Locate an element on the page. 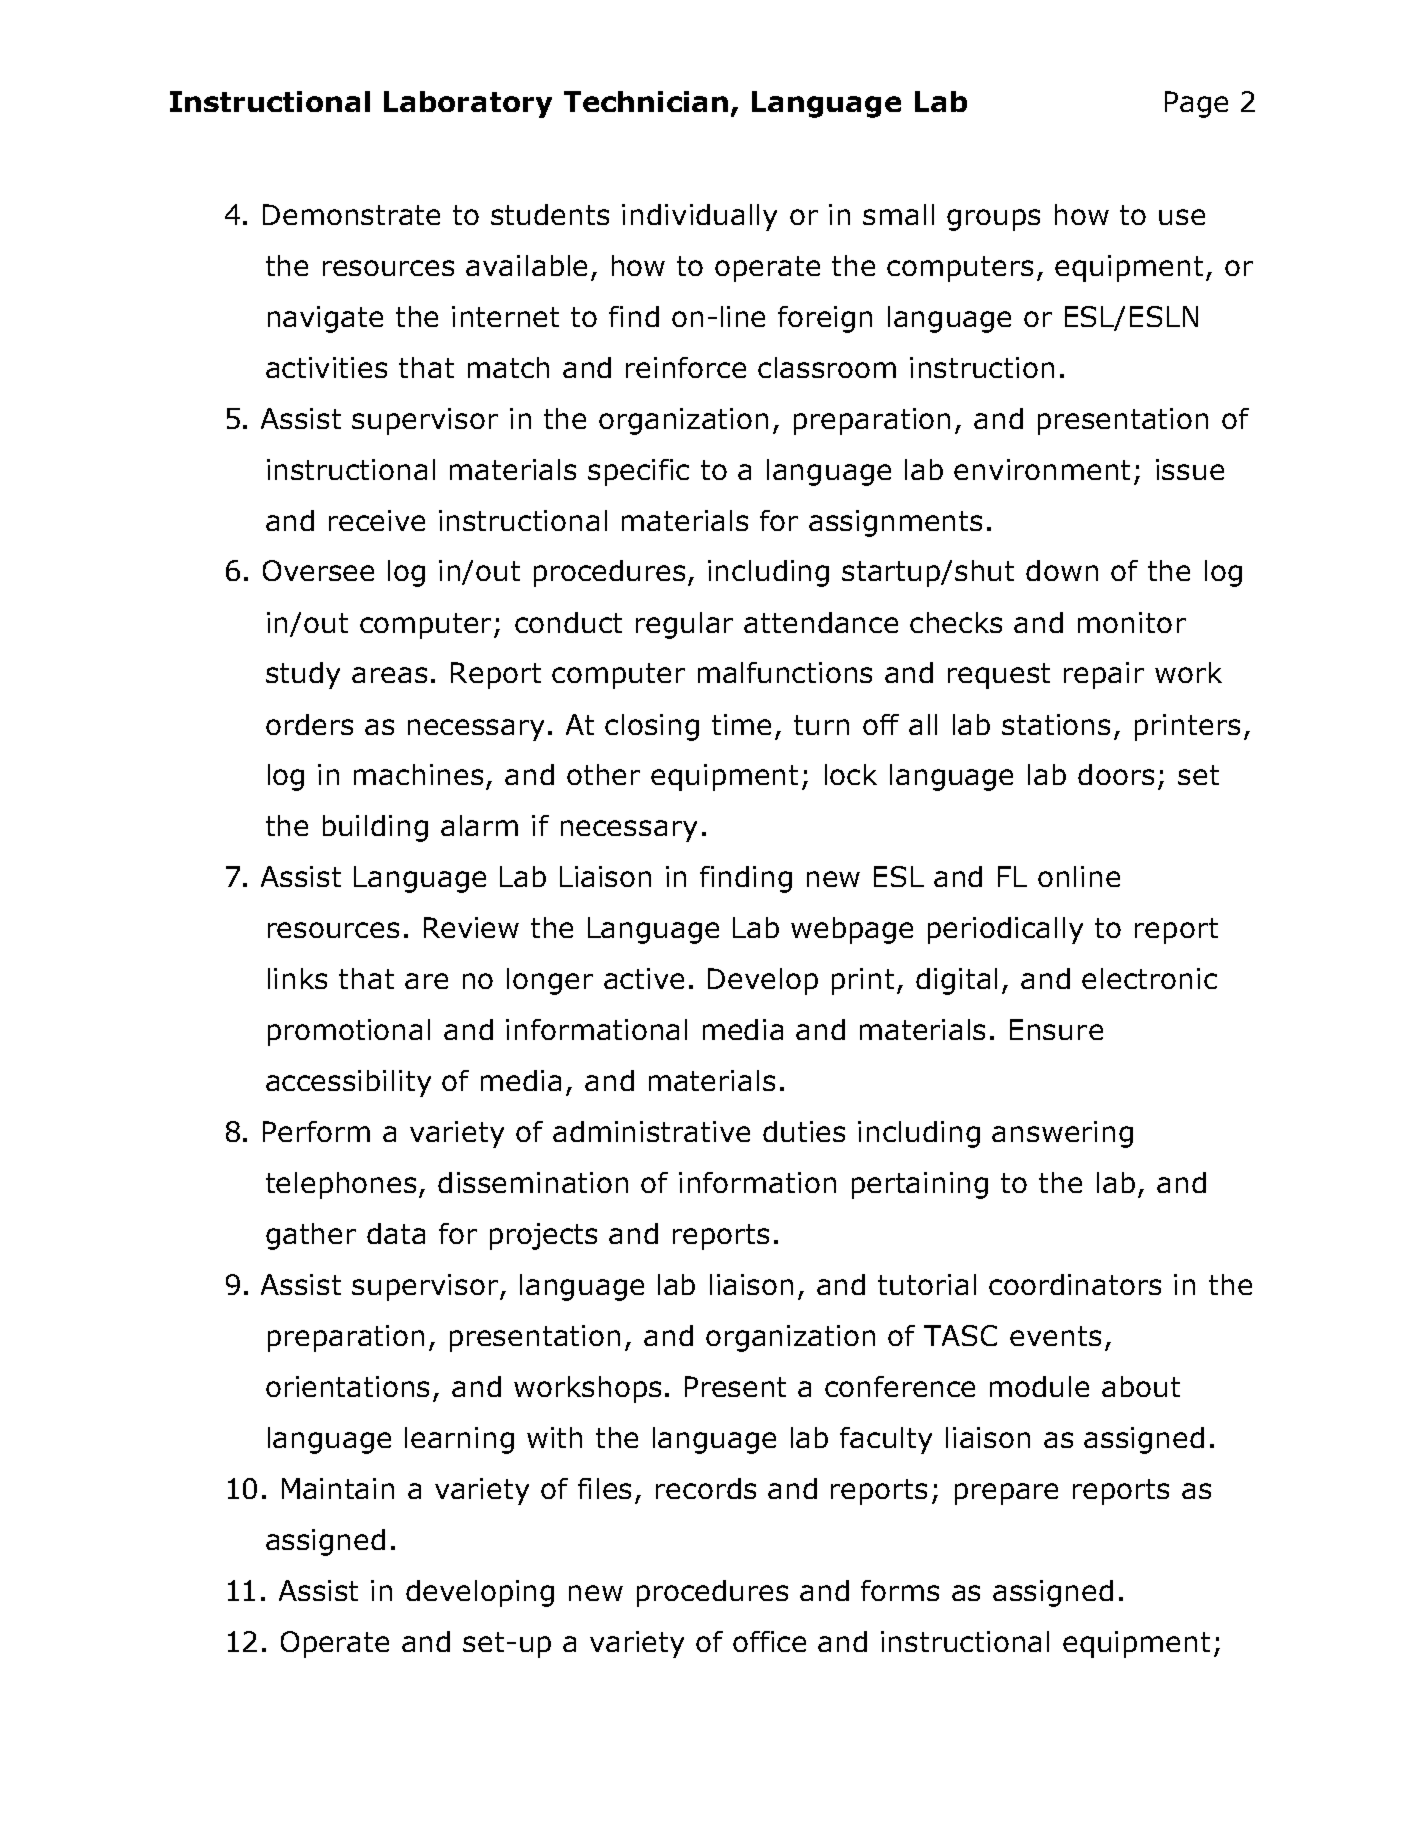 The image size is (1425, 1844). Laboratory is located at coordinates (468, 104).
